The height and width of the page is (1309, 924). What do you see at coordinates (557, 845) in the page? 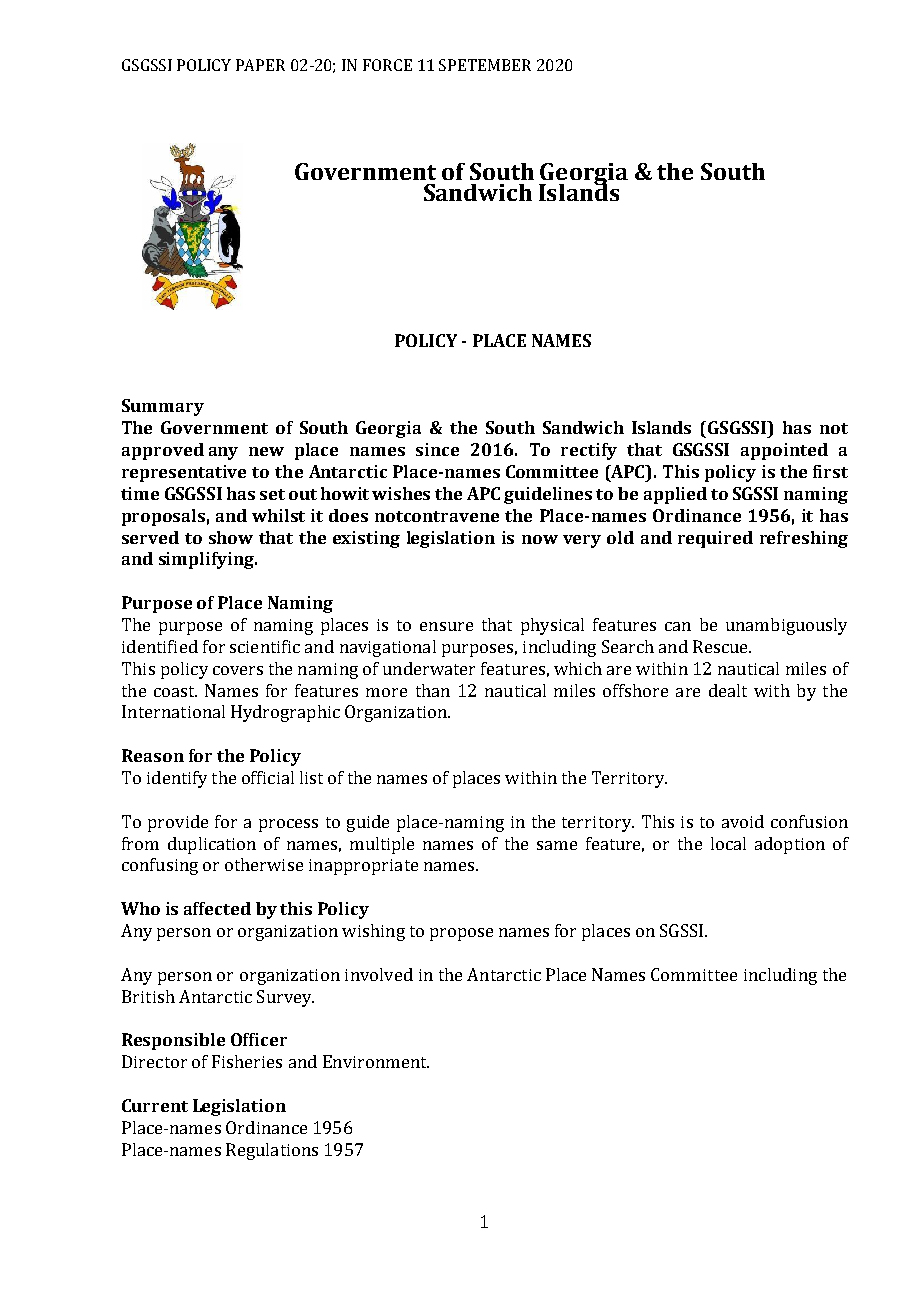
I see `same` at bounding box center [557, 845].
